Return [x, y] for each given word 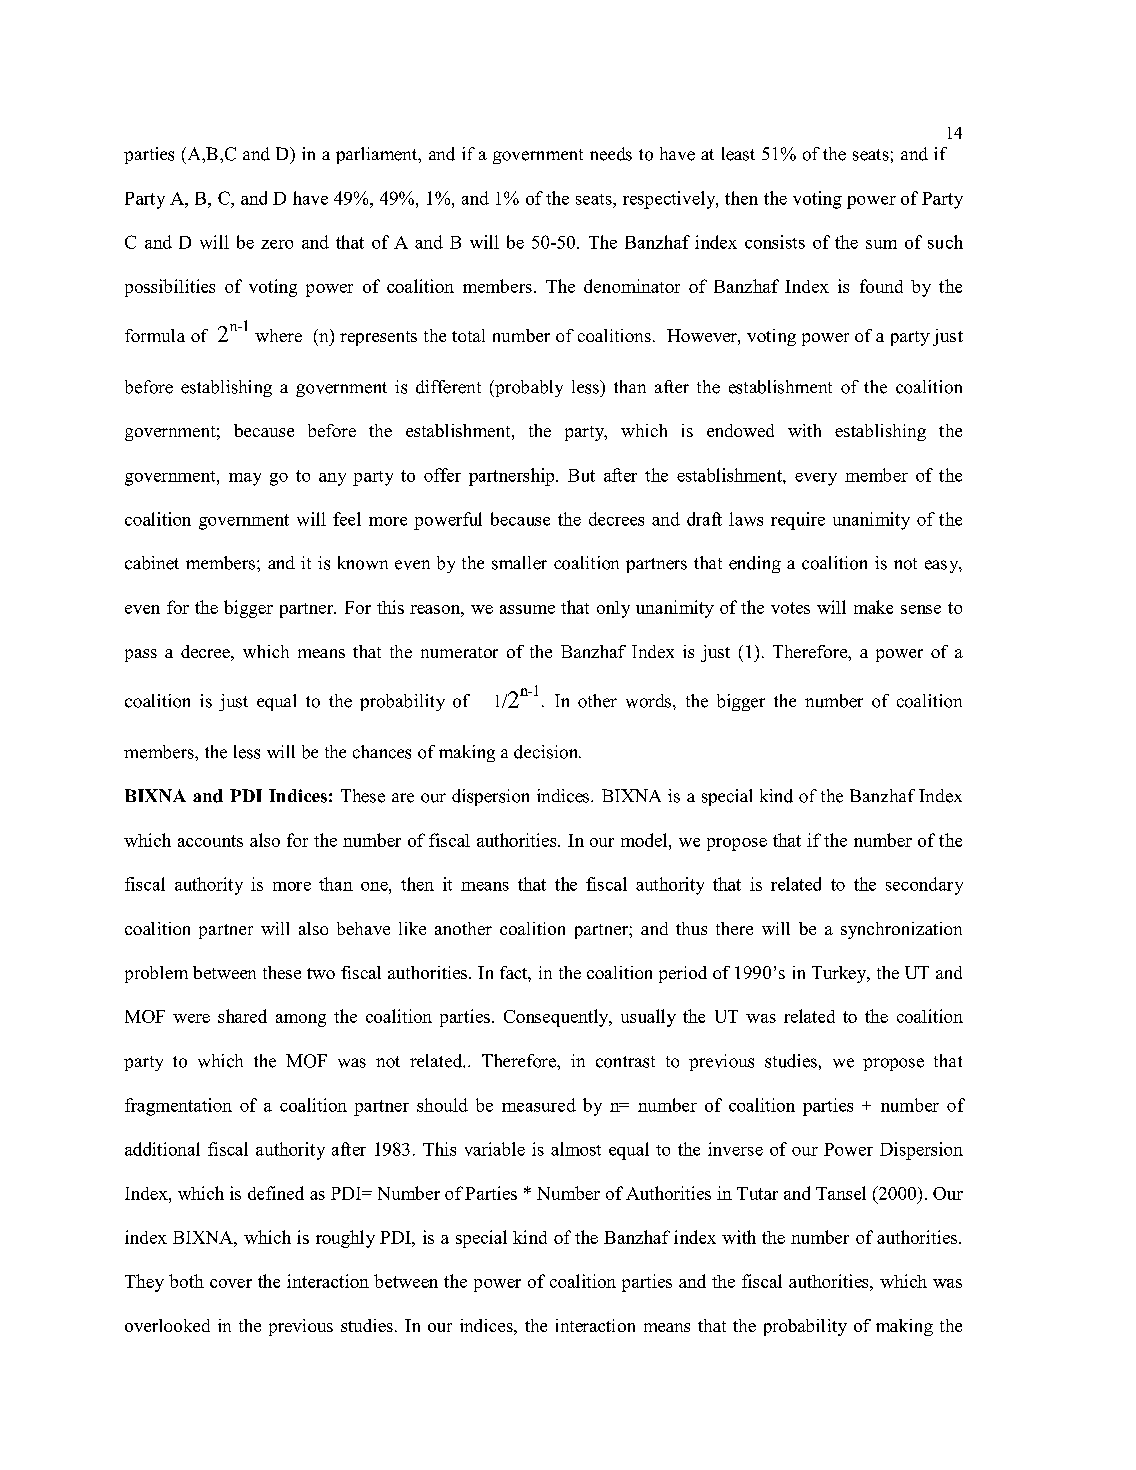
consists [775, 242]
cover [231, 1283]
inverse [735, 1149]
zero [277, 244]
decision [547, 752]
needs [611, 154]
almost [576, 1149]
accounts [210, 841]
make [873, 607]
